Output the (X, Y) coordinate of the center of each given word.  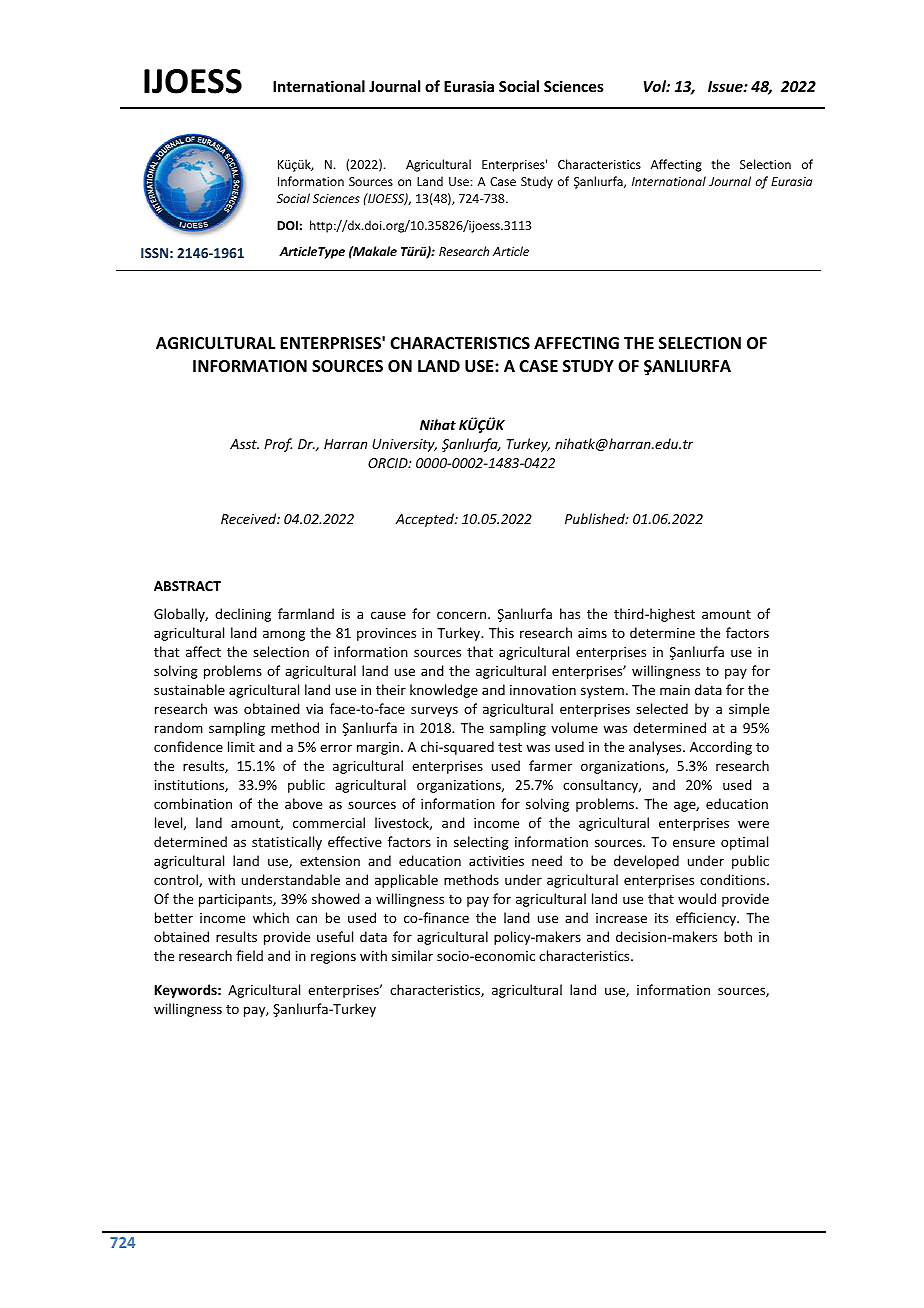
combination (193, 803)
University (404, 445)
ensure (694, 843)
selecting (481, 843)
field (249, 955)
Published (596, 518)
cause (388, 615)
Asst (244, 444)
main (675, 690)
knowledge (444, 691)
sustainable (189, 689)
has (570, 613)
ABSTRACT (187, 586)
